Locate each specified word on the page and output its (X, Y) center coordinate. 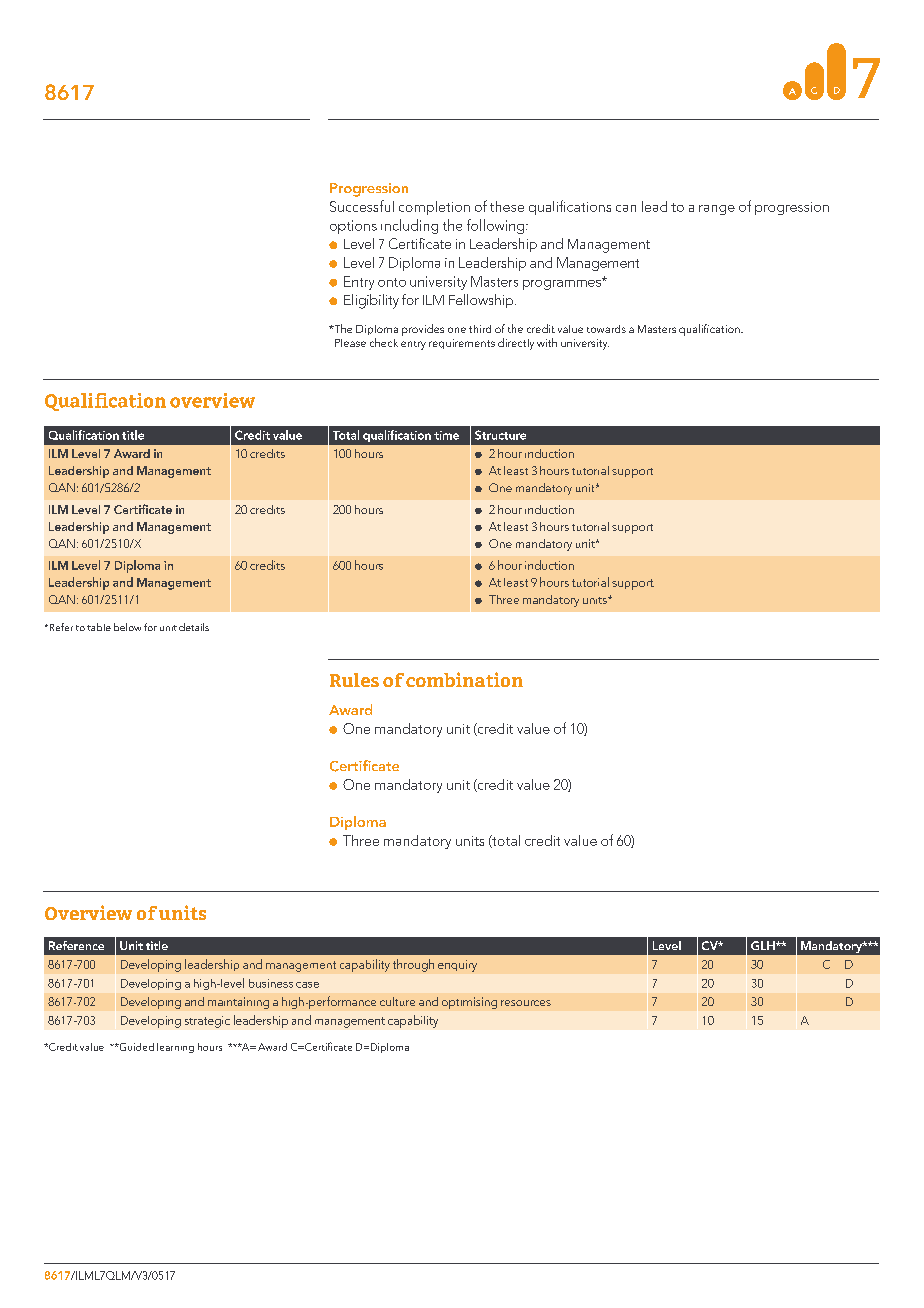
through (413, 965)
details (194, 627)
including (409, 226)
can (626, 208)
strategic (207, 1022)
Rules (354, 680)
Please (350, 343)
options (353, 227)
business (271, 983)
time (446, 435)
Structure (500, 435)
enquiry (457, 966)
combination (464, 679)
